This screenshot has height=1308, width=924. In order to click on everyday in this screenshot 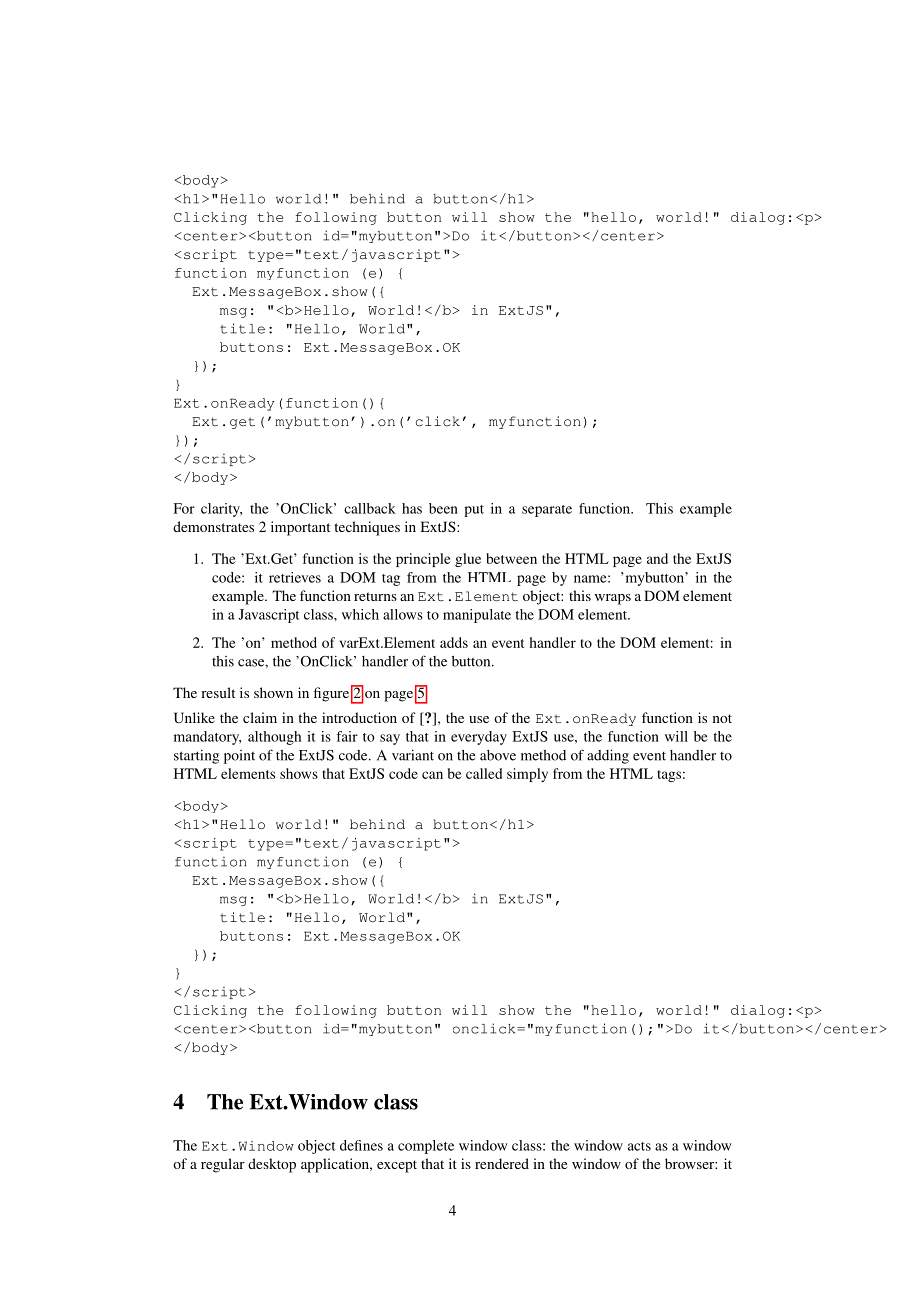, I will do `click(479, 738)`.
